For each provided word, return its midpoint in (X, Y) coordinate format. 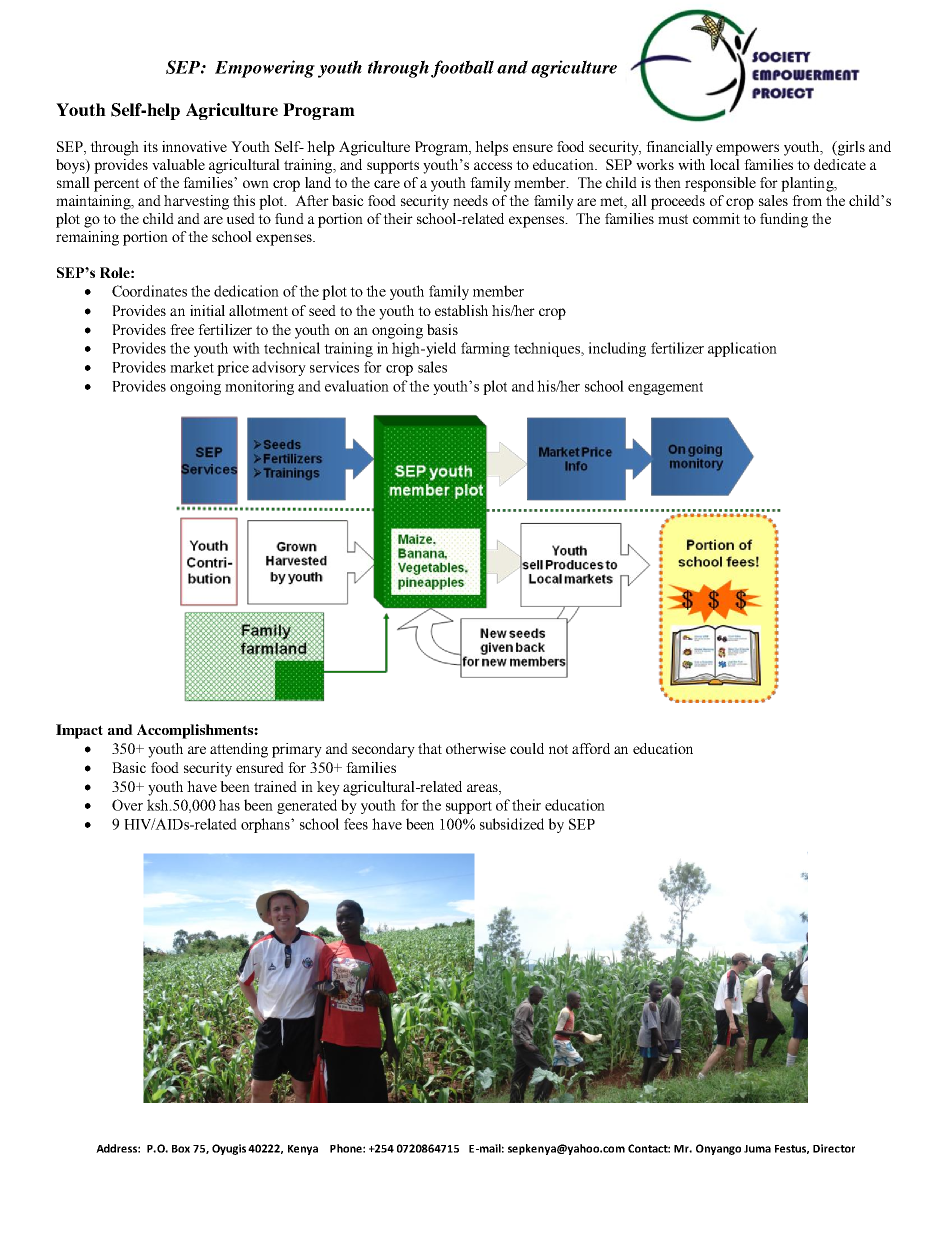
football (462, 69)
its (150, 146)
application (742, 349)
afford (591, 748)
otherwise (476, 748)
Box (181, 1149)
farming (485, 349)
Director (834, 1148)
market (192, 367)
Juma (757, 1149)
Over (127, 805)
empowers (747, 150)
